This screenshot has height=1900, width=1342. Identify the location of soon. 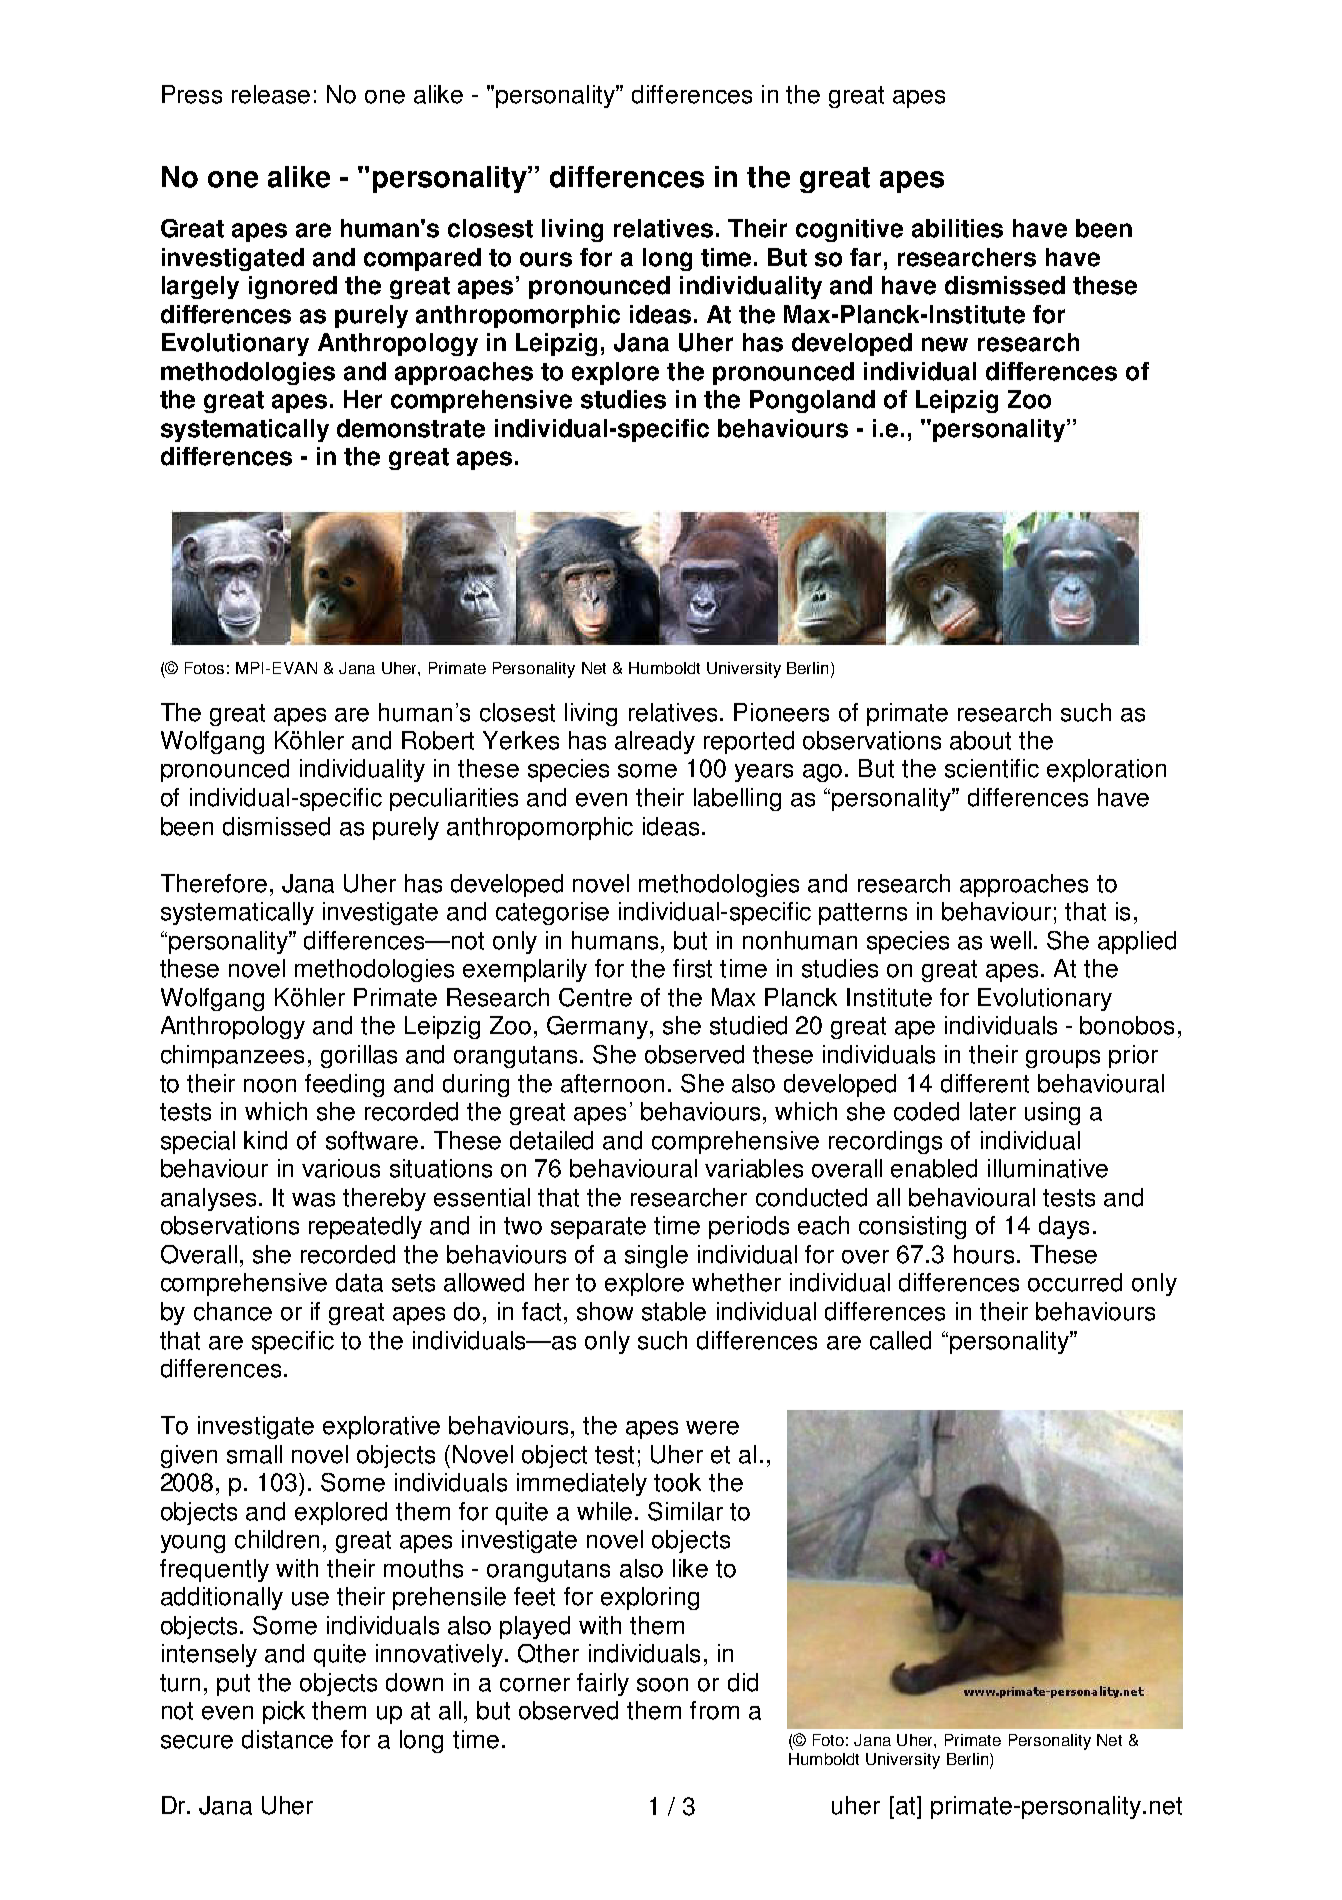
(662, 1685).
